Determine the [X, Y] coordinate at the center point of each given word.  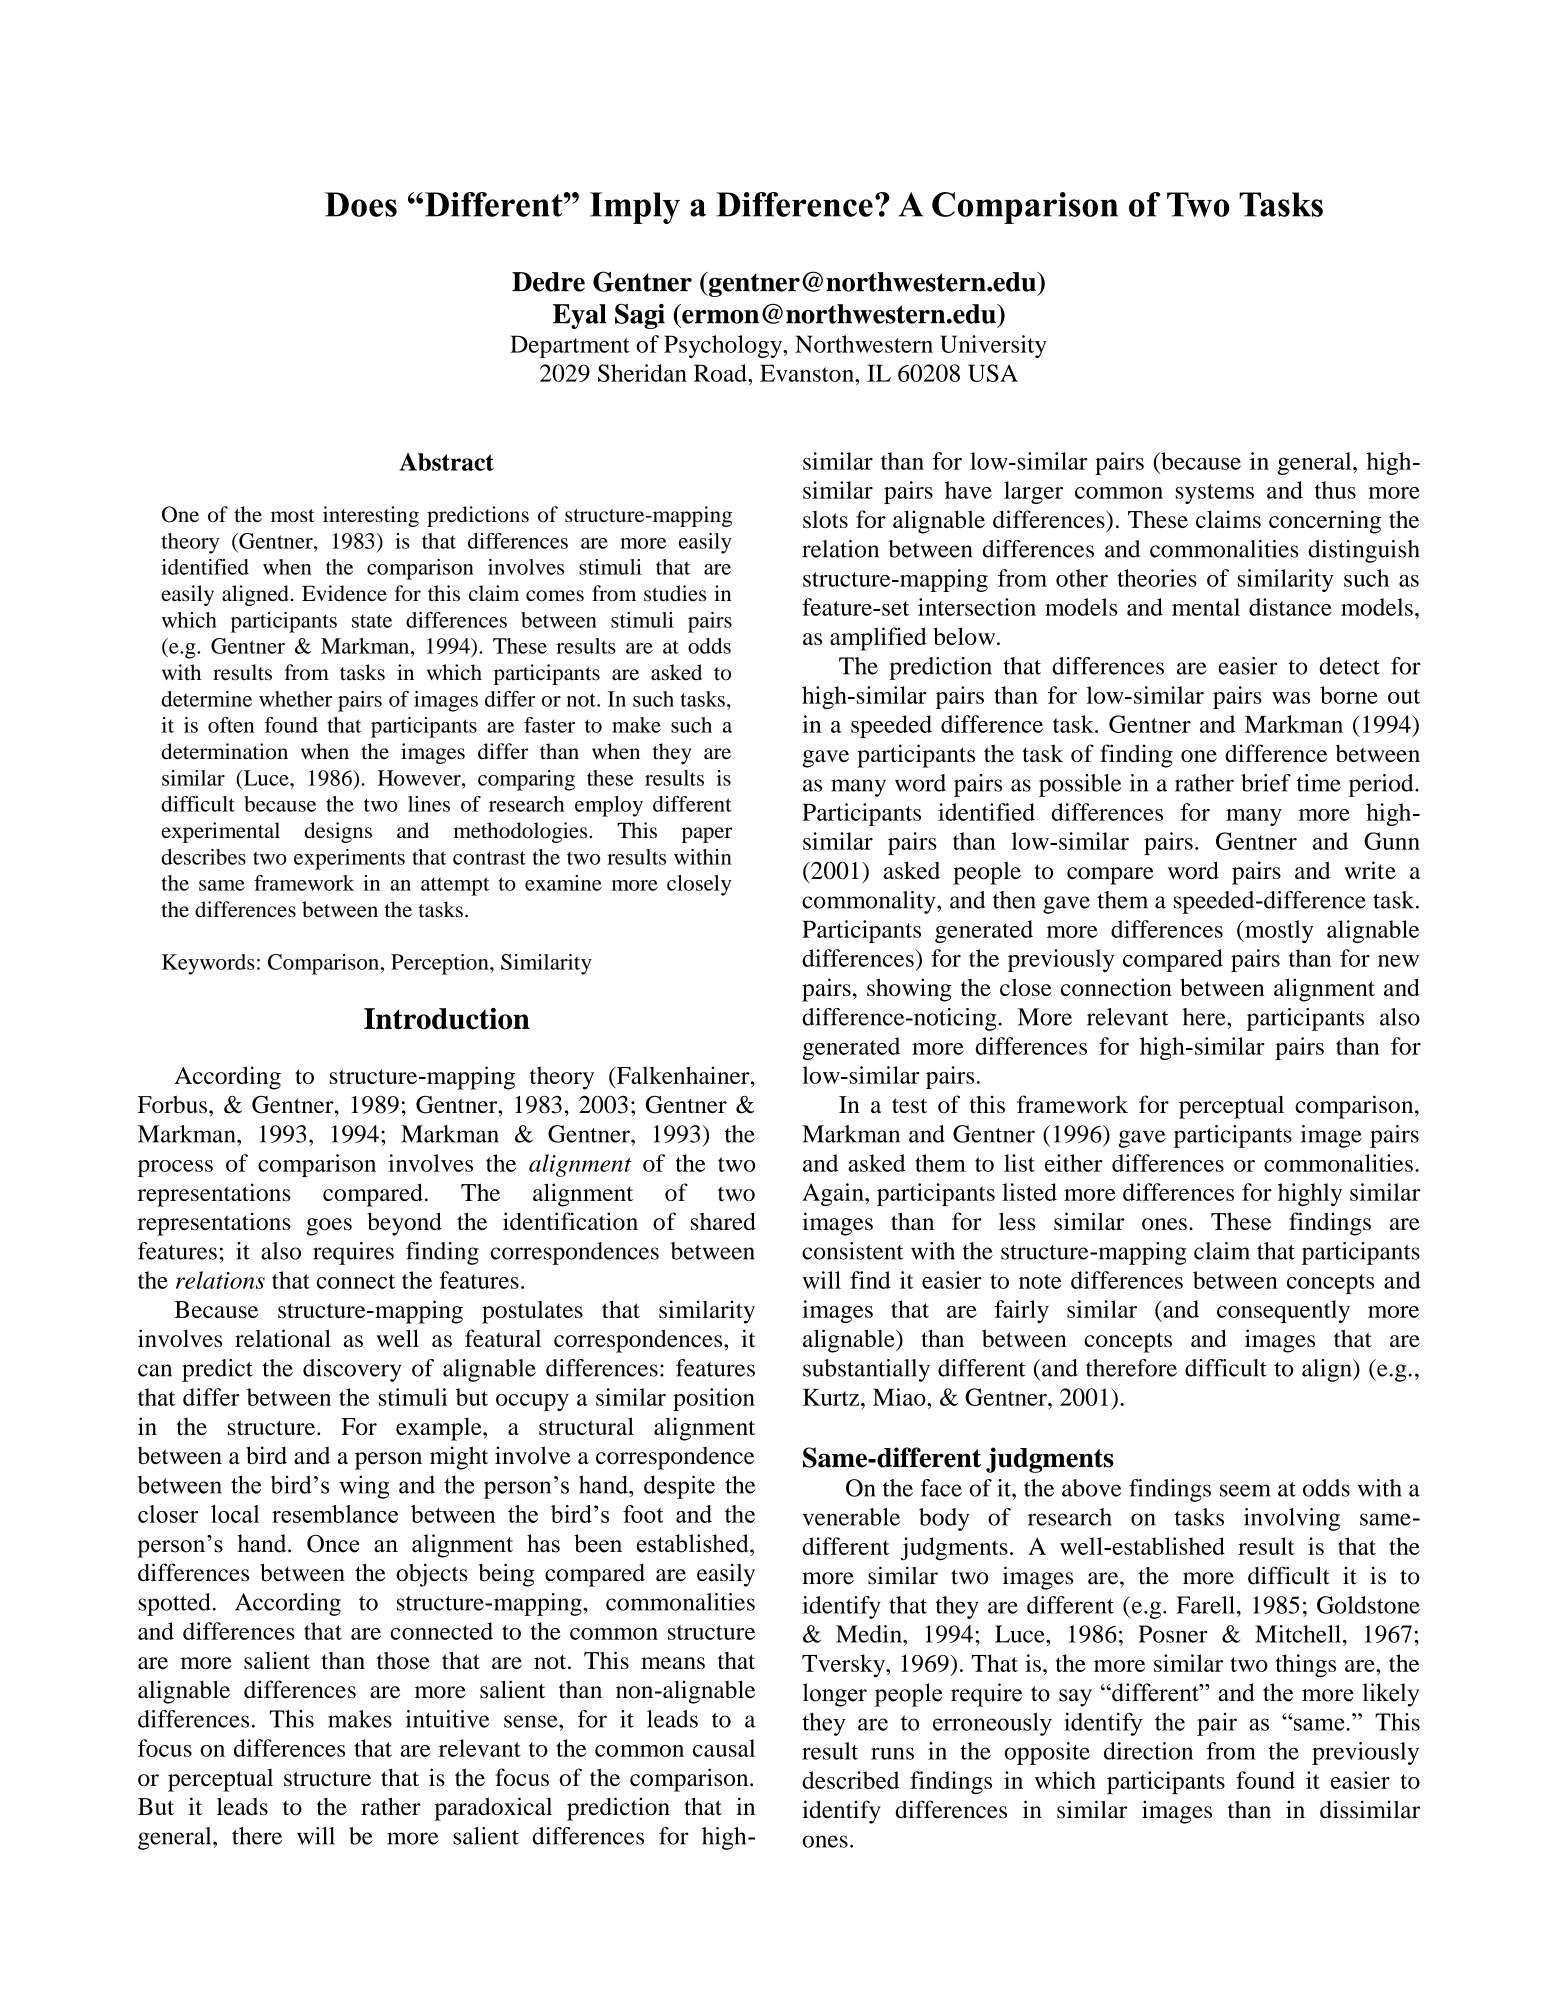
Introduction [447, 1019]
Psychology [724, 346]
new [1398, 961]
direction [1148, 1751]
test [909, 1105]
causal [724, 1748]
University [993, 346]
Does [361, 204]
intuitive [448, 1719]
